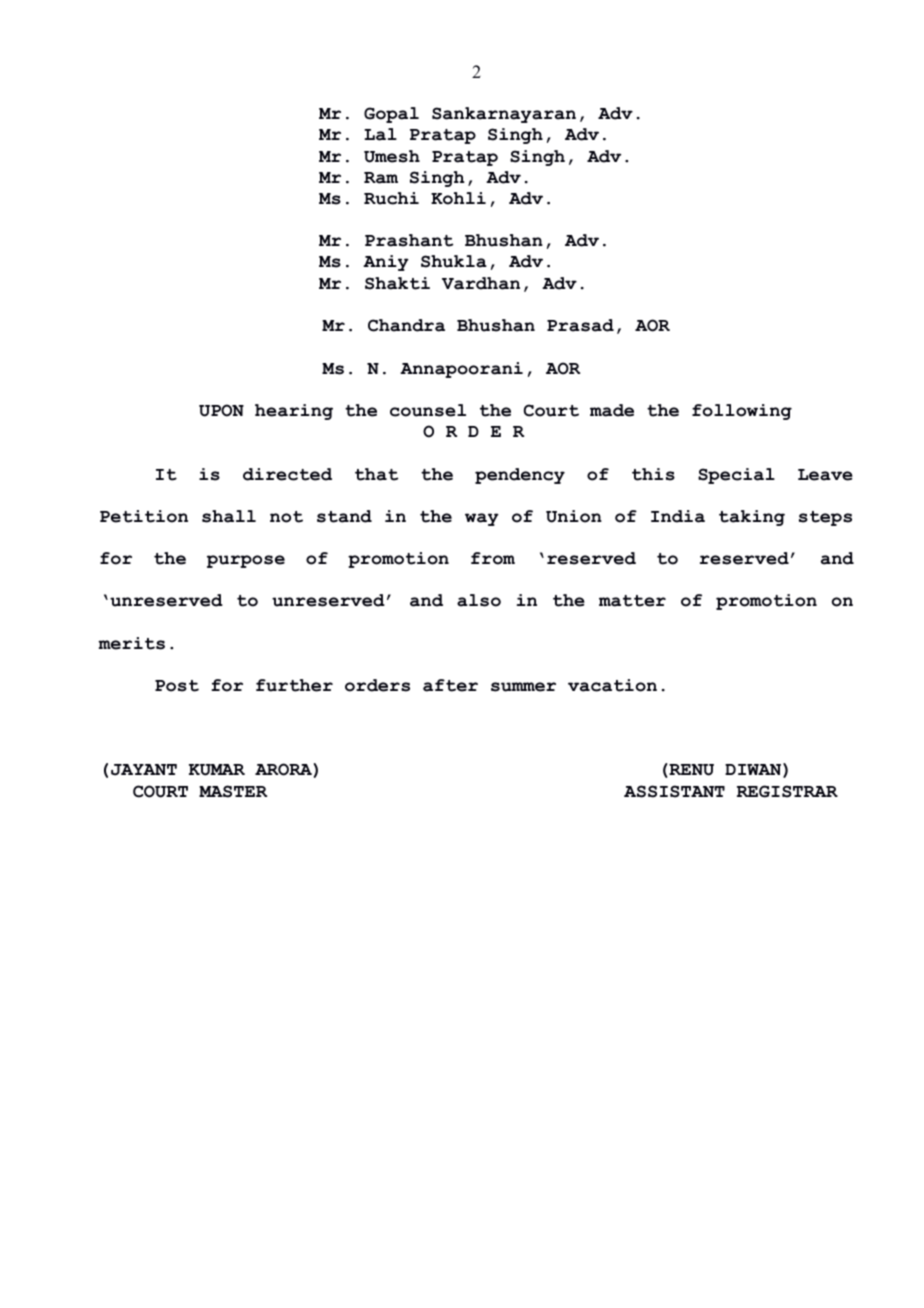 This screenshot has width=924, height=1308. Describe the element at coordinates (217, 770) in the screenshot. I see `KUMAR` at that location.
